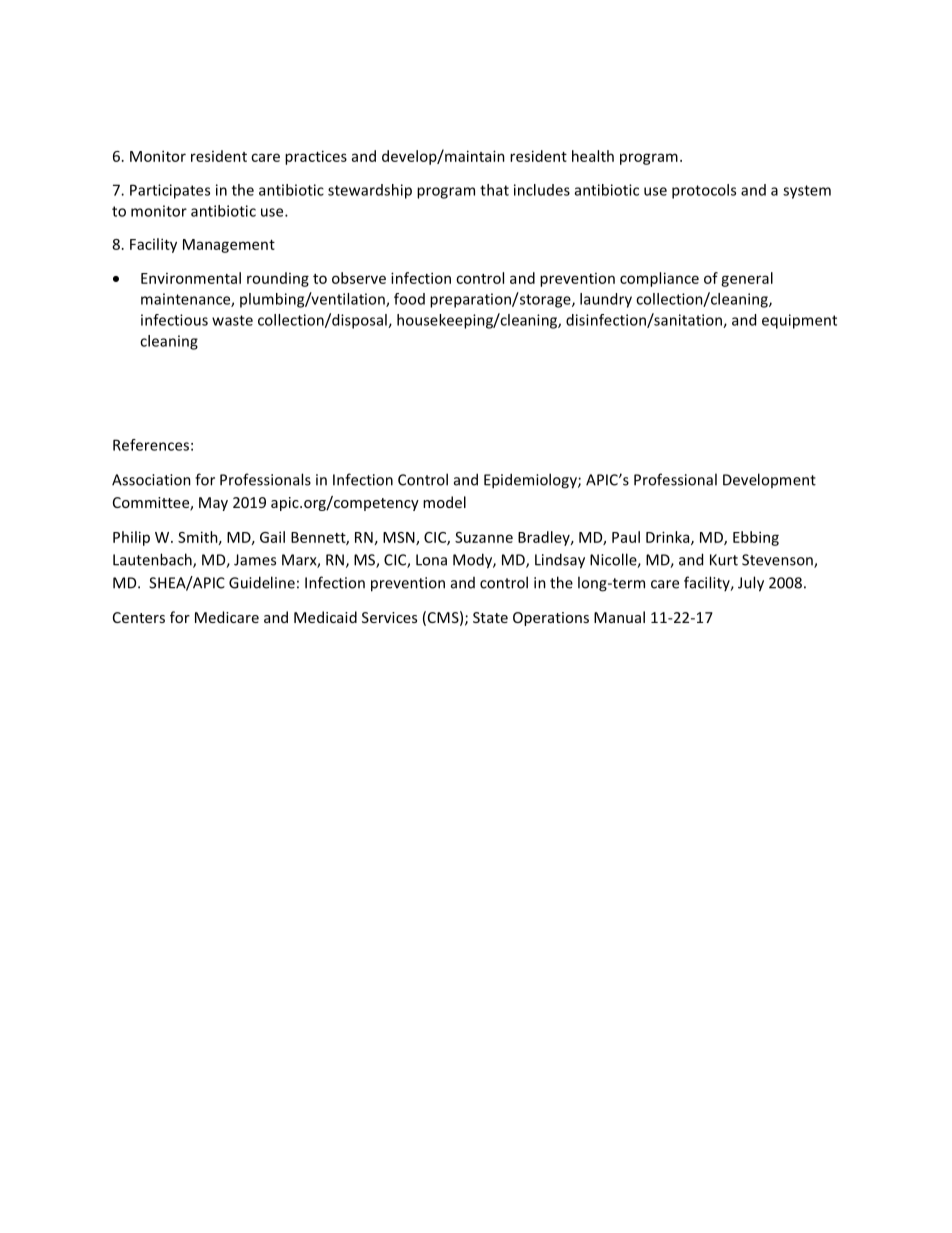  I want to click on protocols, so click(704, 191).
